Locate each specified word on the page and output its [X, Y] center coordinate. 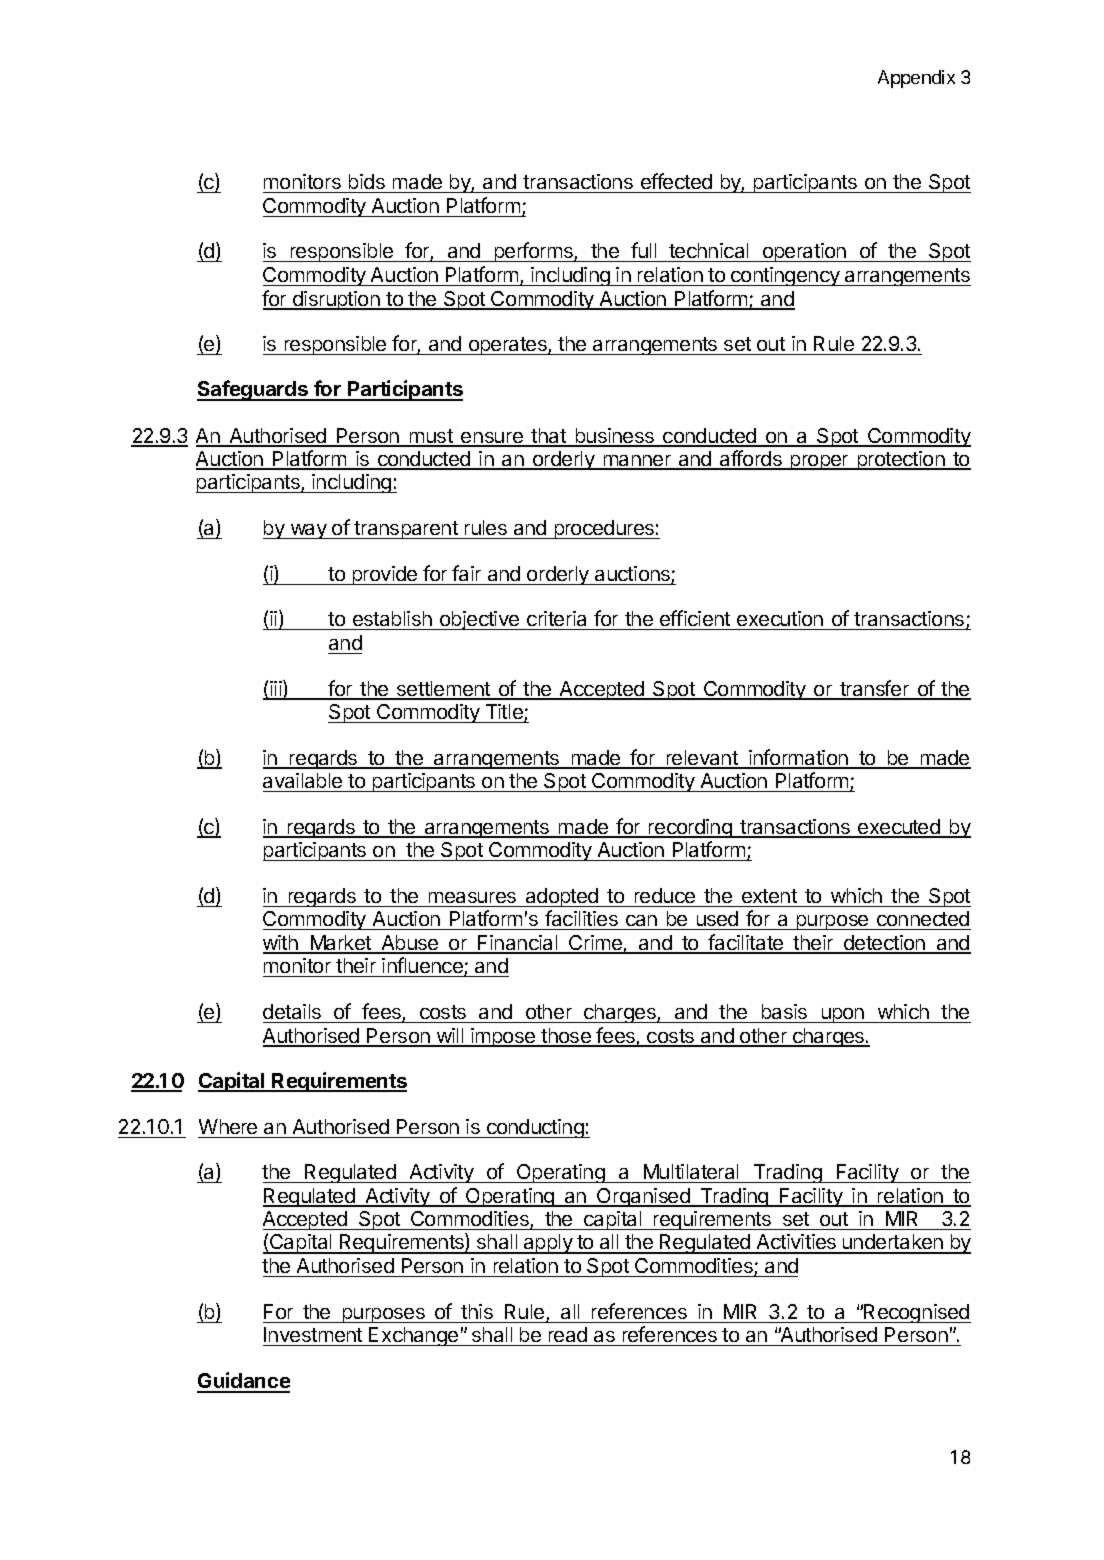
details [292, 1011]
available [302, 780]
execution [780, 620]
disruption [336, 300]
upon [842, 1015]
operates [507, 346]
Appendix [916, 79]
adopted [562, 897]
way [308, 531]
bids [366, 183]
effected [676, 183]
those [566, 1037]
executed [899, 828]
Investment [314, 1336]
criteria [557, 620]
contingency [785, 276]
